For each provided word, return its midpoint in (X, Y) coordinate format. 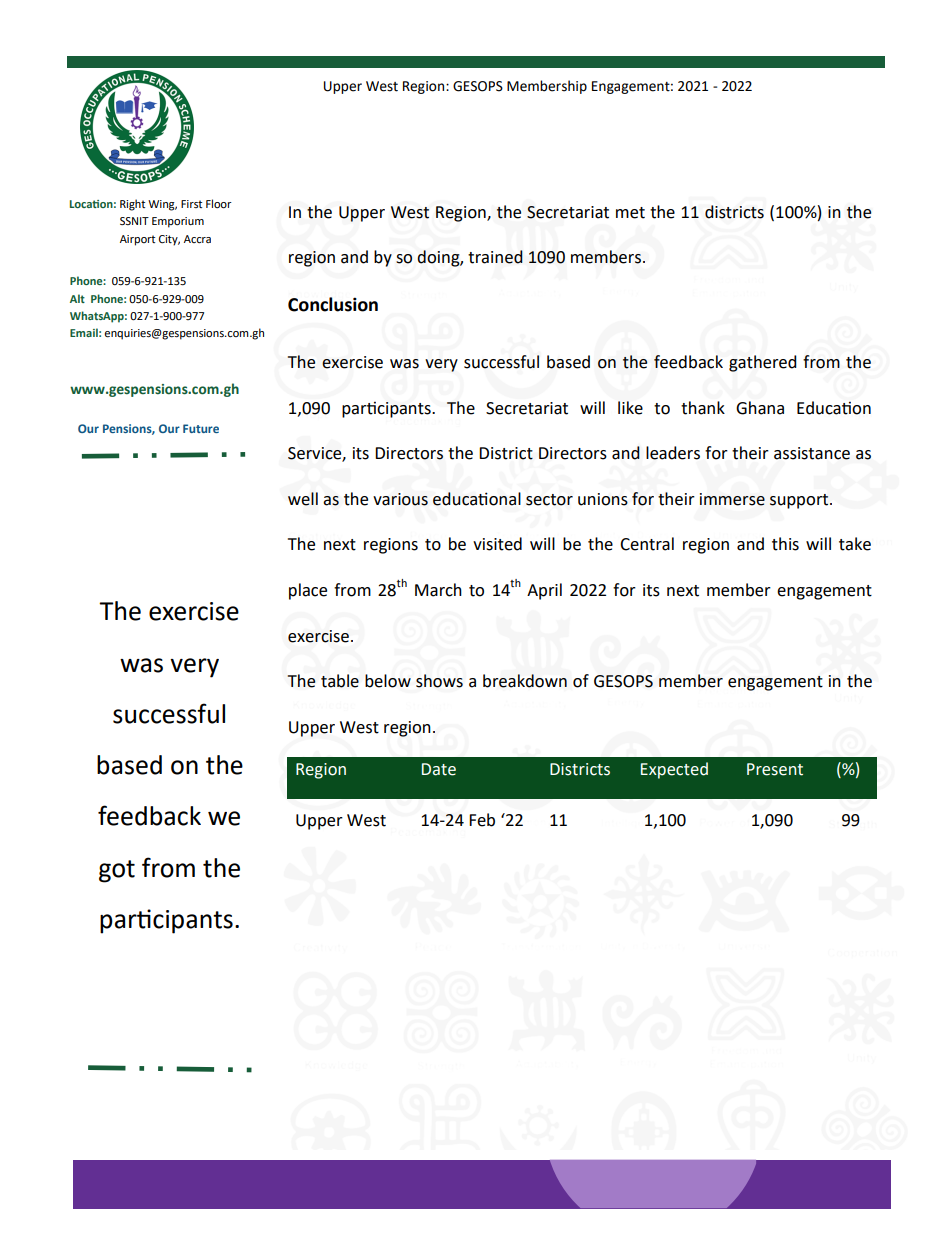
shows (439, 681)
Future (201, 428)
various (400, 499)
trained (495, 257)
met (630, 213)
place (308, 591)
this (785, 544)
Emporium (178, 222)
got (117, 871)
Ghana (760, 408)
